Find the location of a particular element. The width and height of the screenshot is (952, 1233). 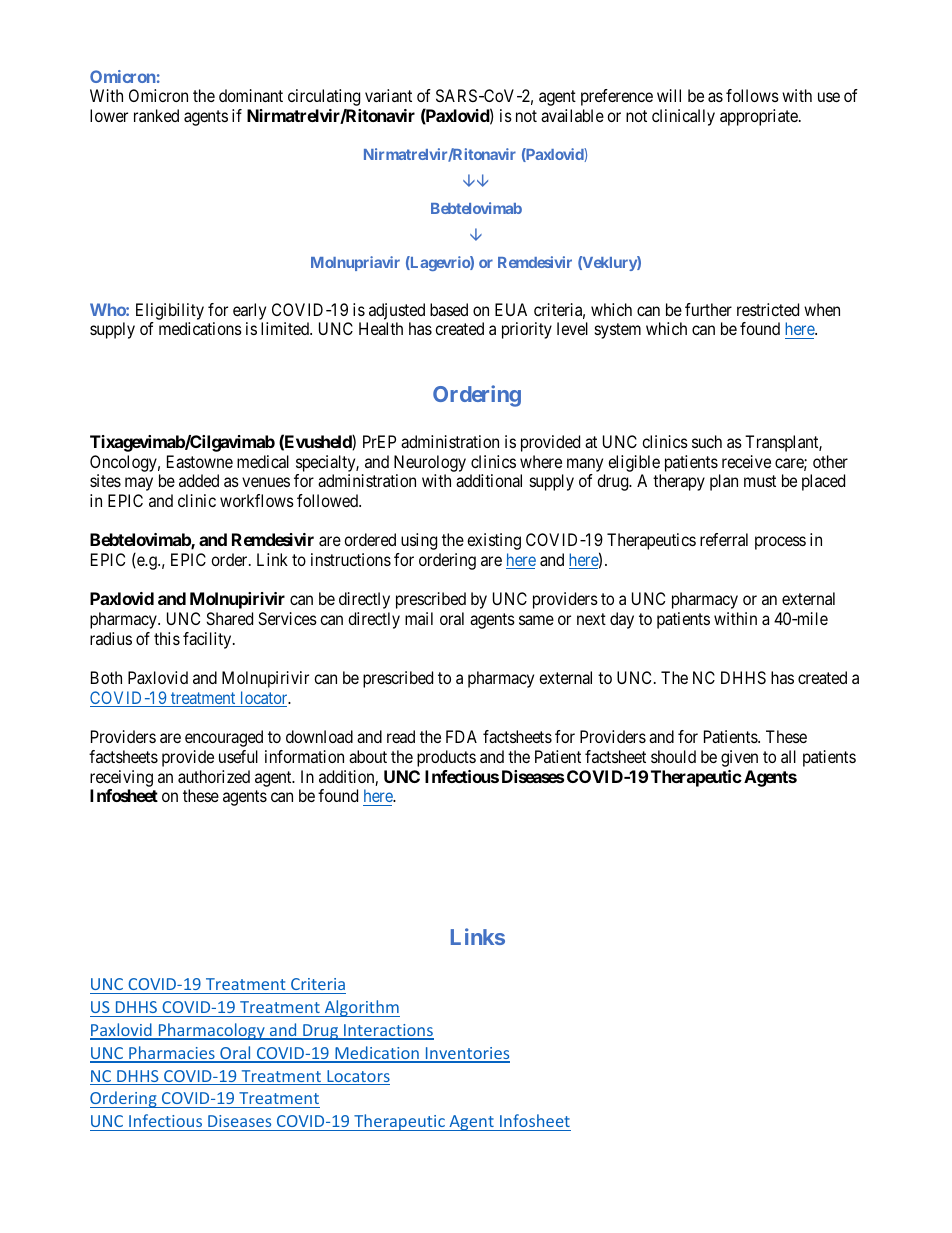

Interactions is located at coordinates (388, 1031).
